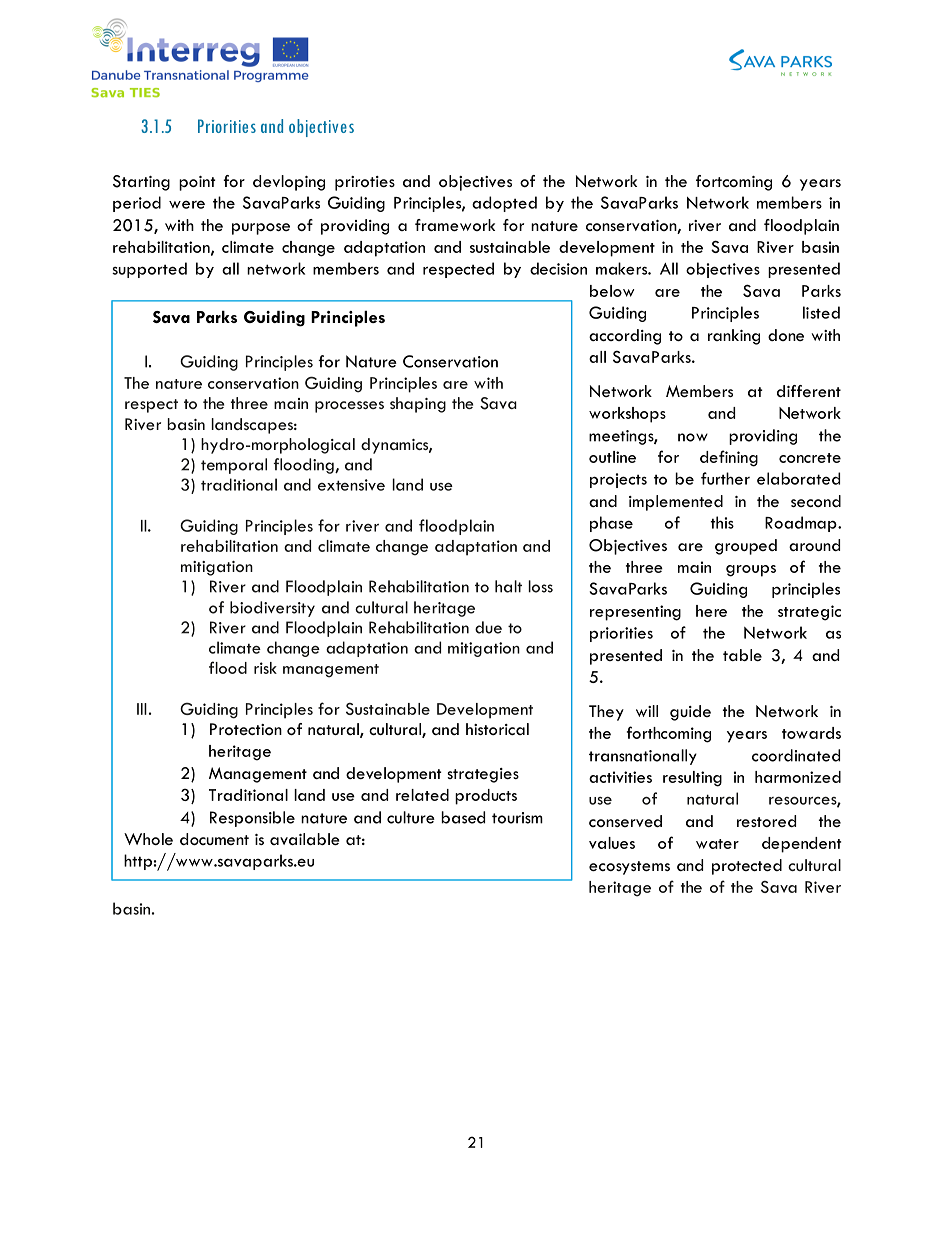  Describe the element at coordinates (717, 844) in the screenshot. I see `water` at that location.
